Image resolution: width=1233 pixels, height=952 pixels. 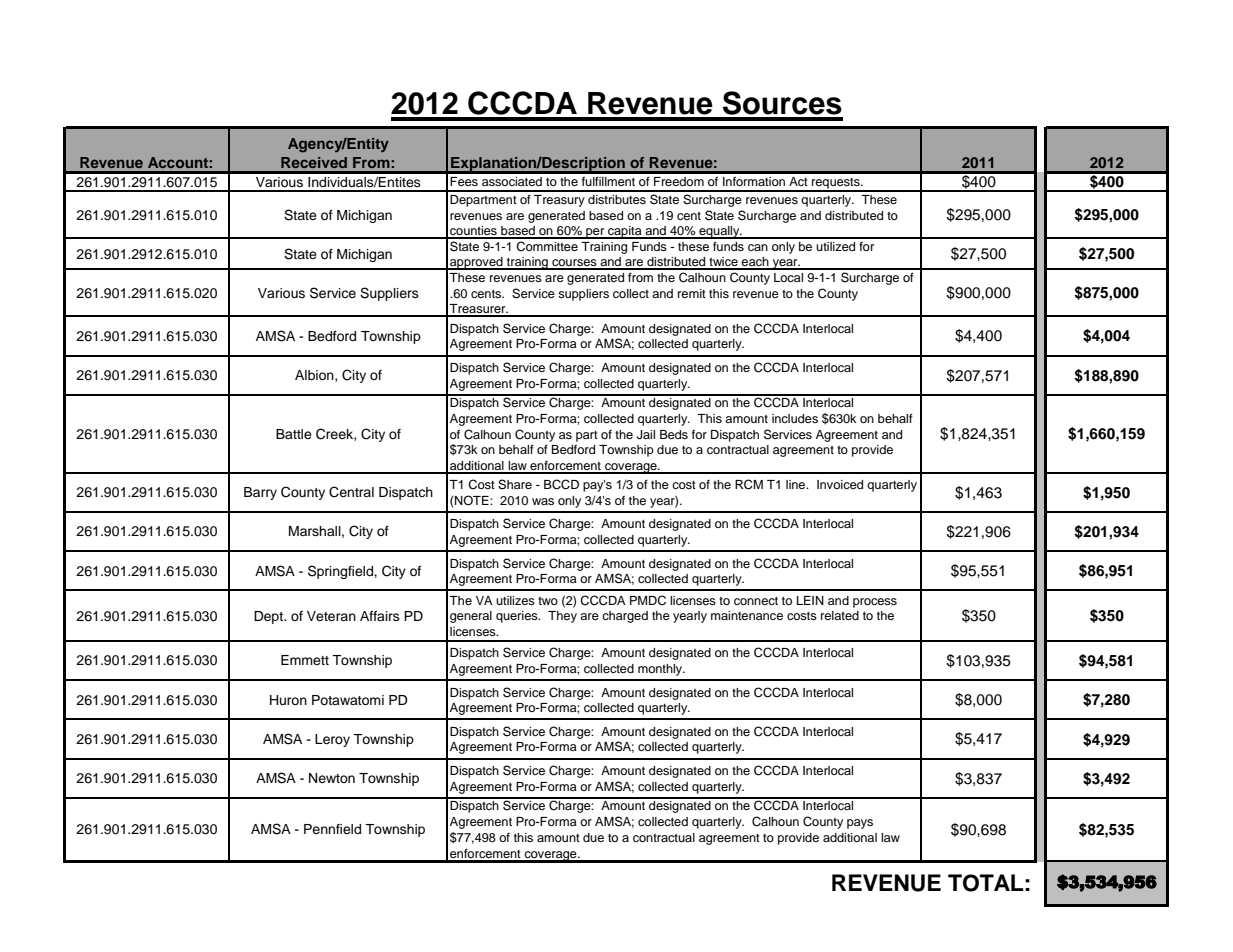 I want to click on Barry, so click(x=260, y=493).
